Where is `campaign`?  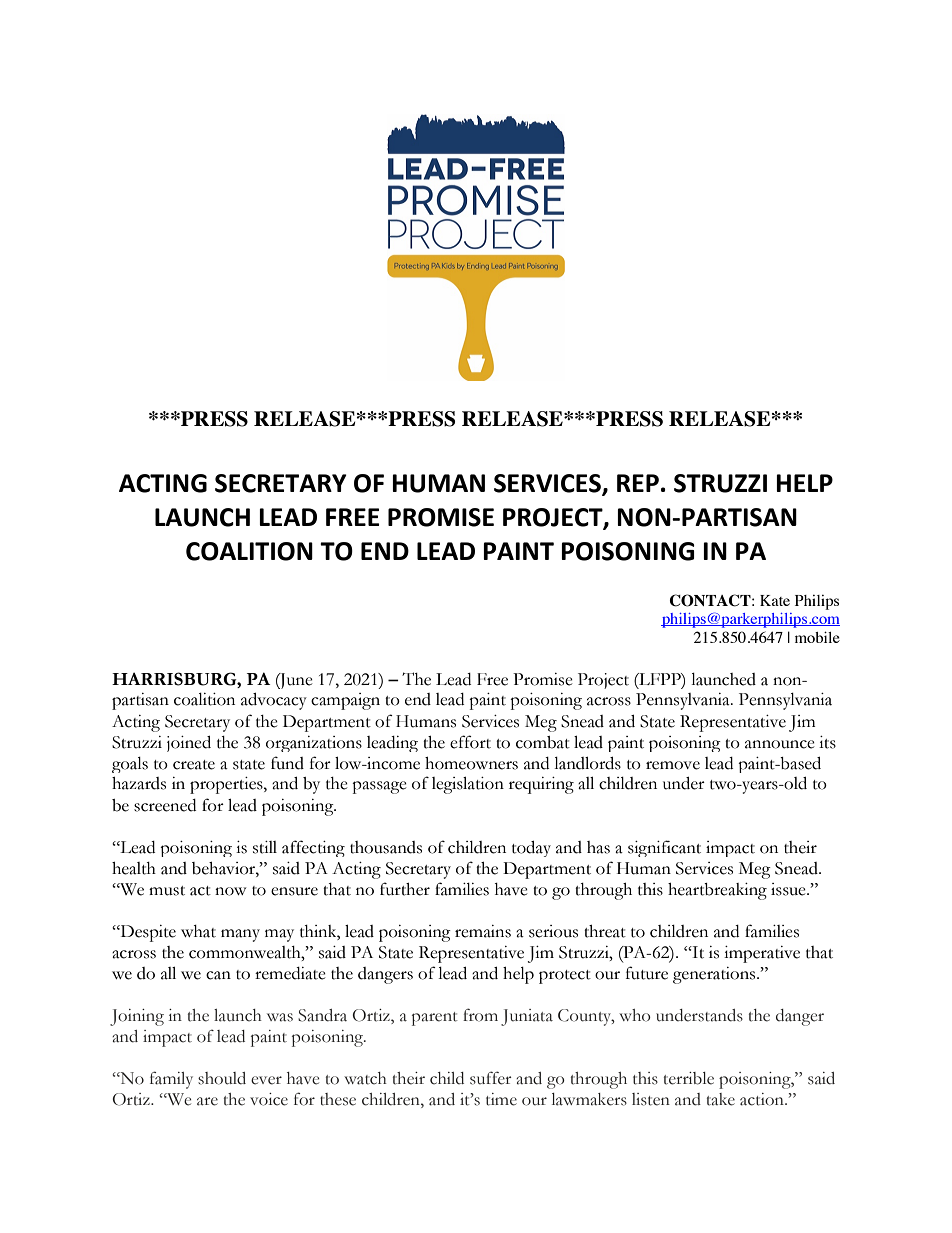 campaign is located at coordinates (345, 701).
